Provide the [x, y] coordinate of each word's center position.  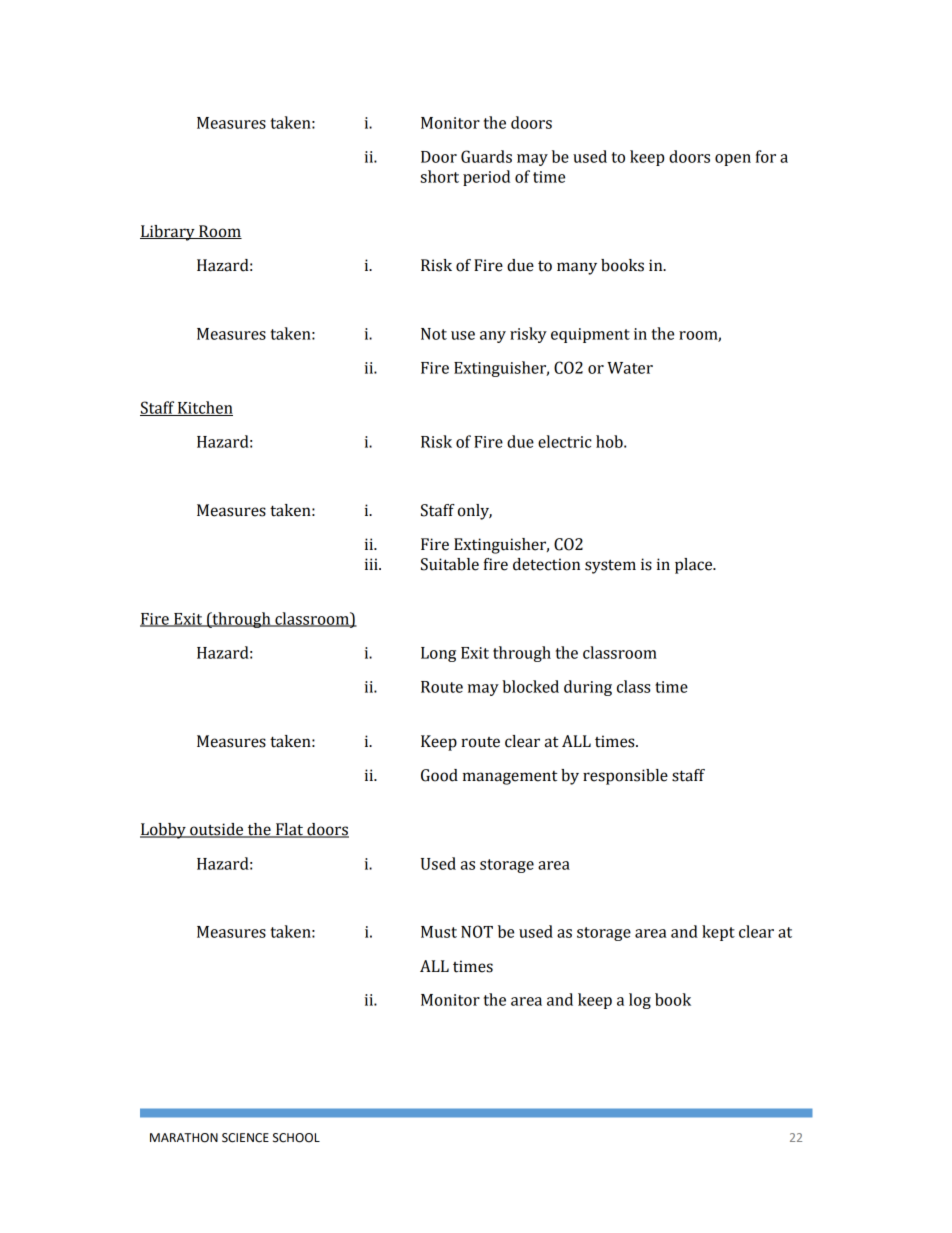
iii [372, 564]
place [695, 566]
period [486, 178]
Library [168, 233]
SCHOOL [296, 1138]
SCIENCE [245, 1138]
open [733, 160]
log [640, 1001]
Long [438, 654]
